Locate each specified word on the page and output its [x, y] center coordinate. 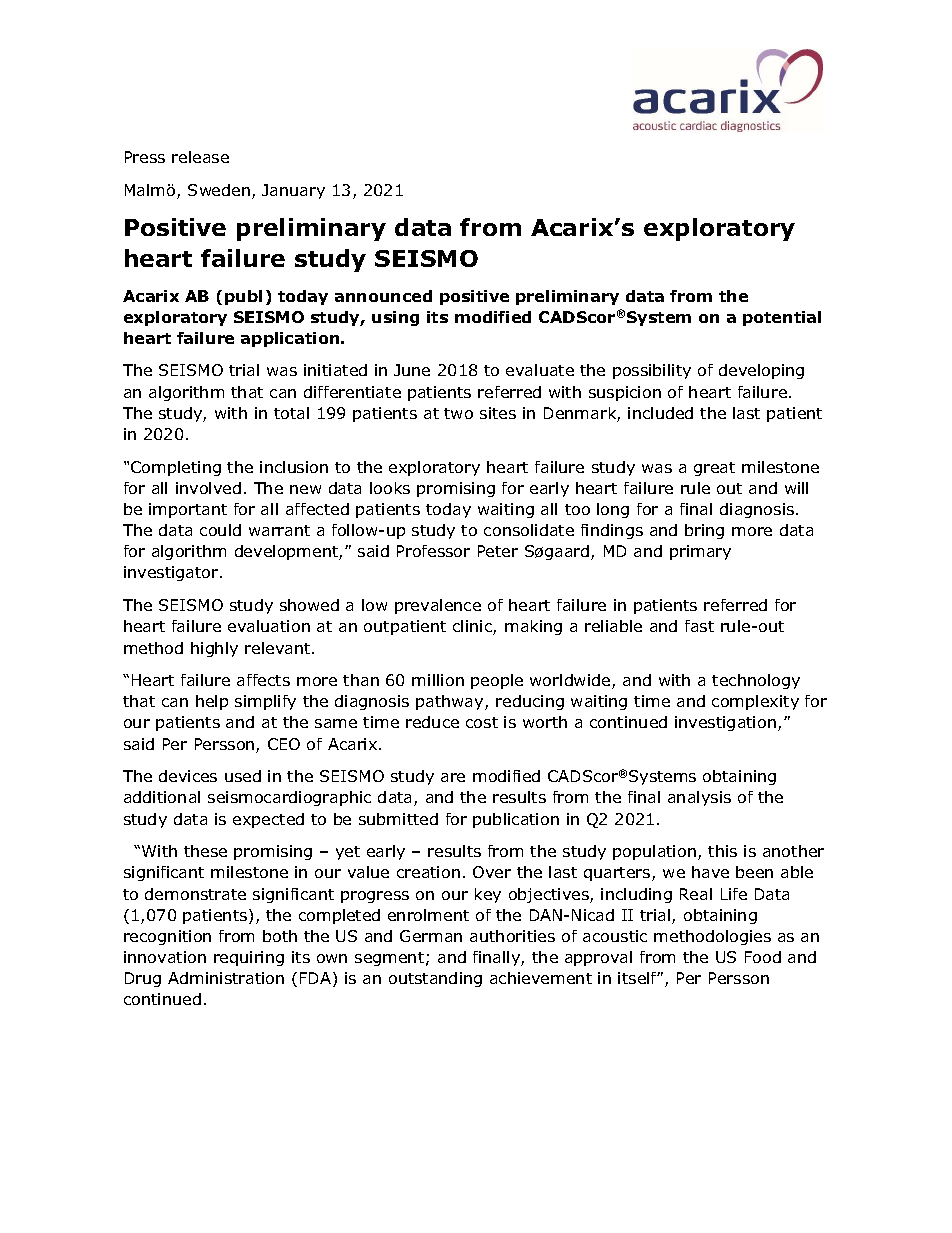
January [293, 191]
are [453, 777]
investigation [725, 723]
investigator [172, 573]
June [412, 370]
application [291, 339]
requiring [249, 958]
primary [700, 552]
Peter [498, 551]
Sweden [219, 190]
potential [782, 318]
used [243, 776]
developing [761, 371]
